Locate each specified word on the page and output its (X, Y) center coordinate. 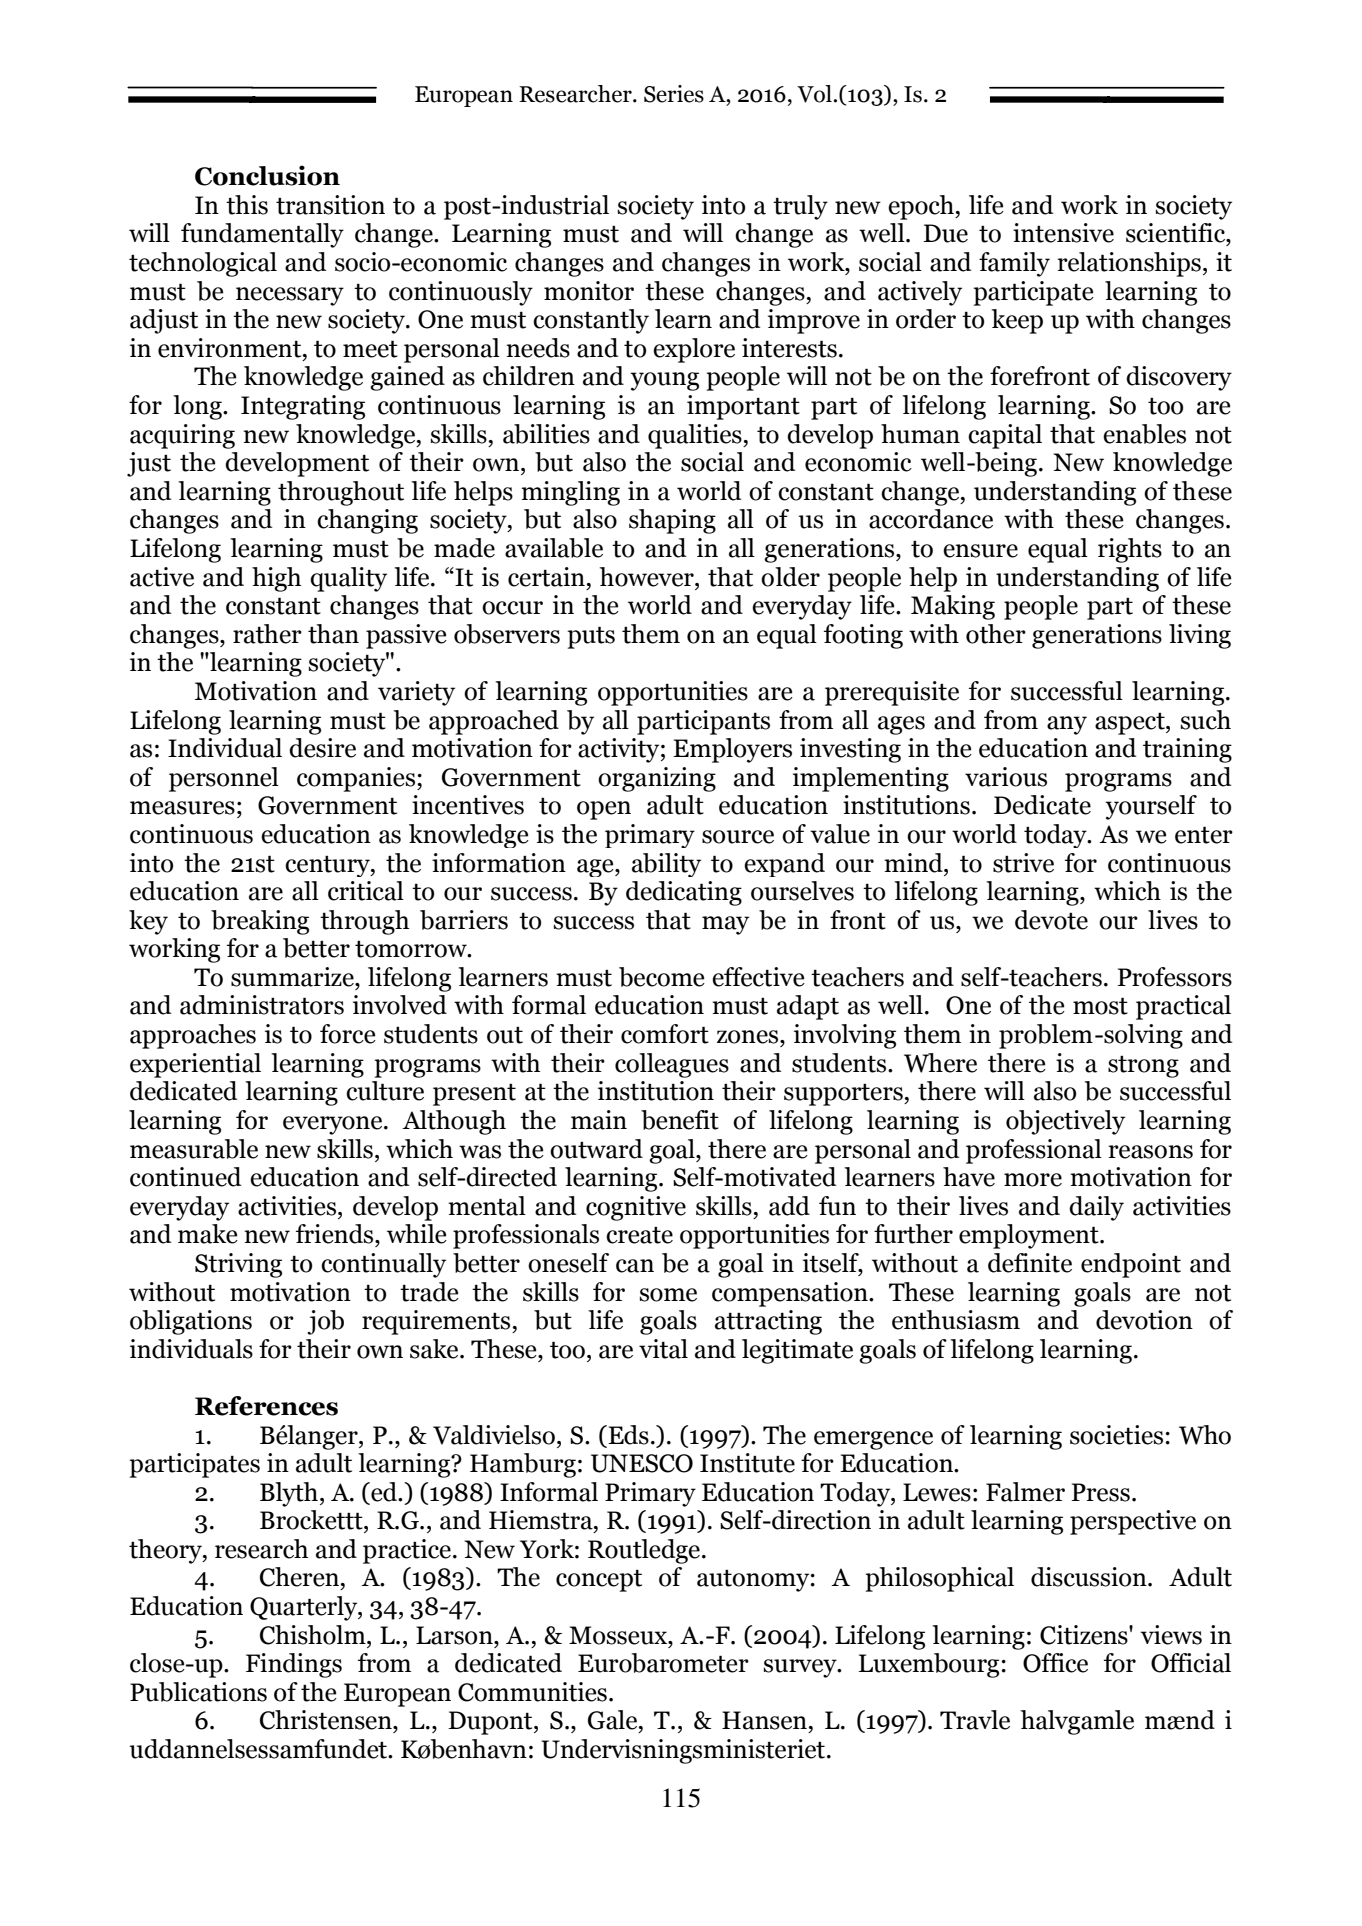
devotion (1144, 1320)
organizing (657, 779)
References (266, 1406)
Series (674, 94)
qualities (696, 436)
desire (322, 748)
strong (1143, 1066)
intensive (1063, 233)
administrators (262, 1005)
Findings (294, 1665)
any (1067, 725)
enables (1144, 434)
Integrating (303, 407)
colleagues (672, 1065)
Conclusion (267, 175)
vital (663, 1349)
